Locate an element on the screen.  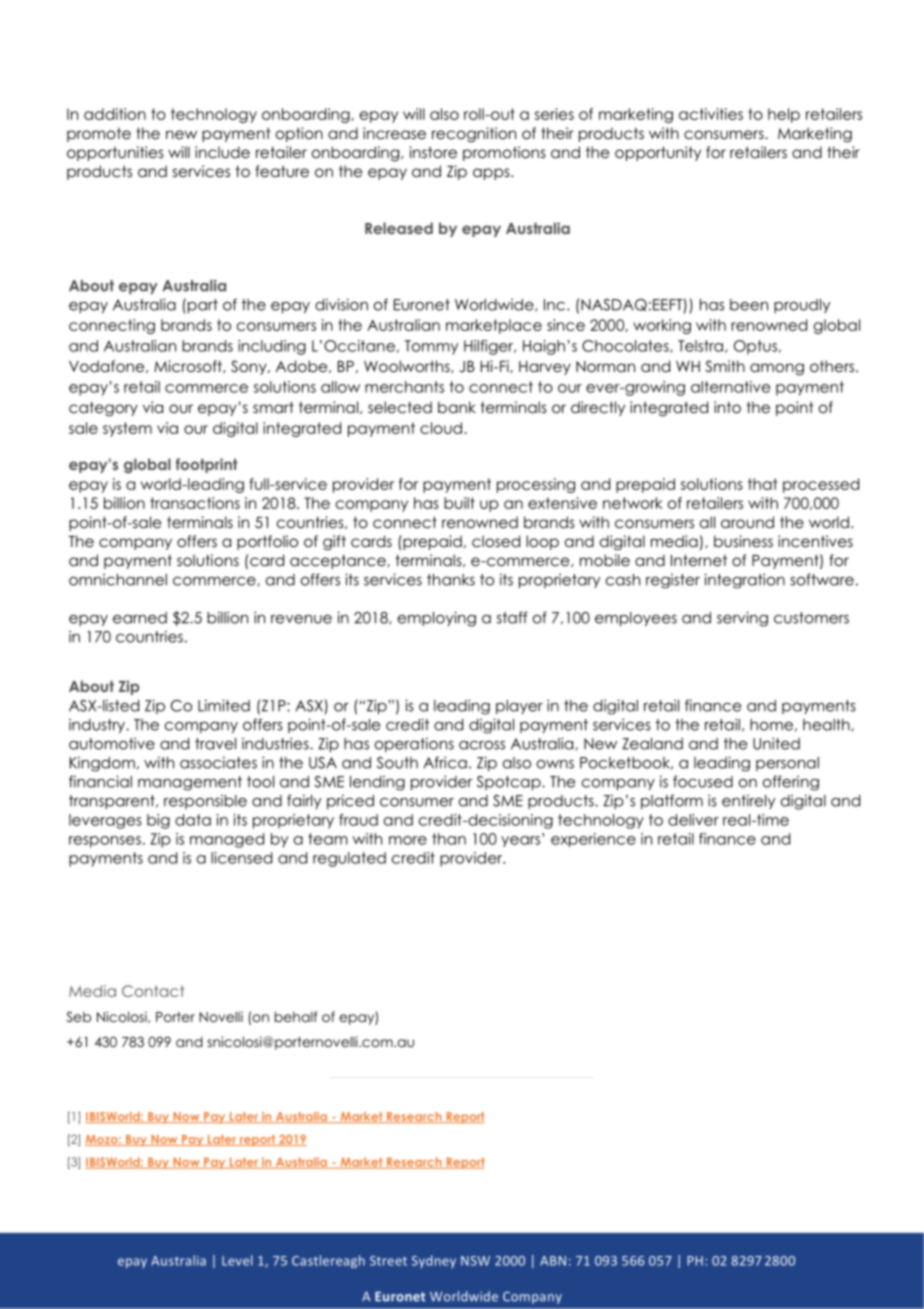
Contact is located at coordinates (153, 991).
